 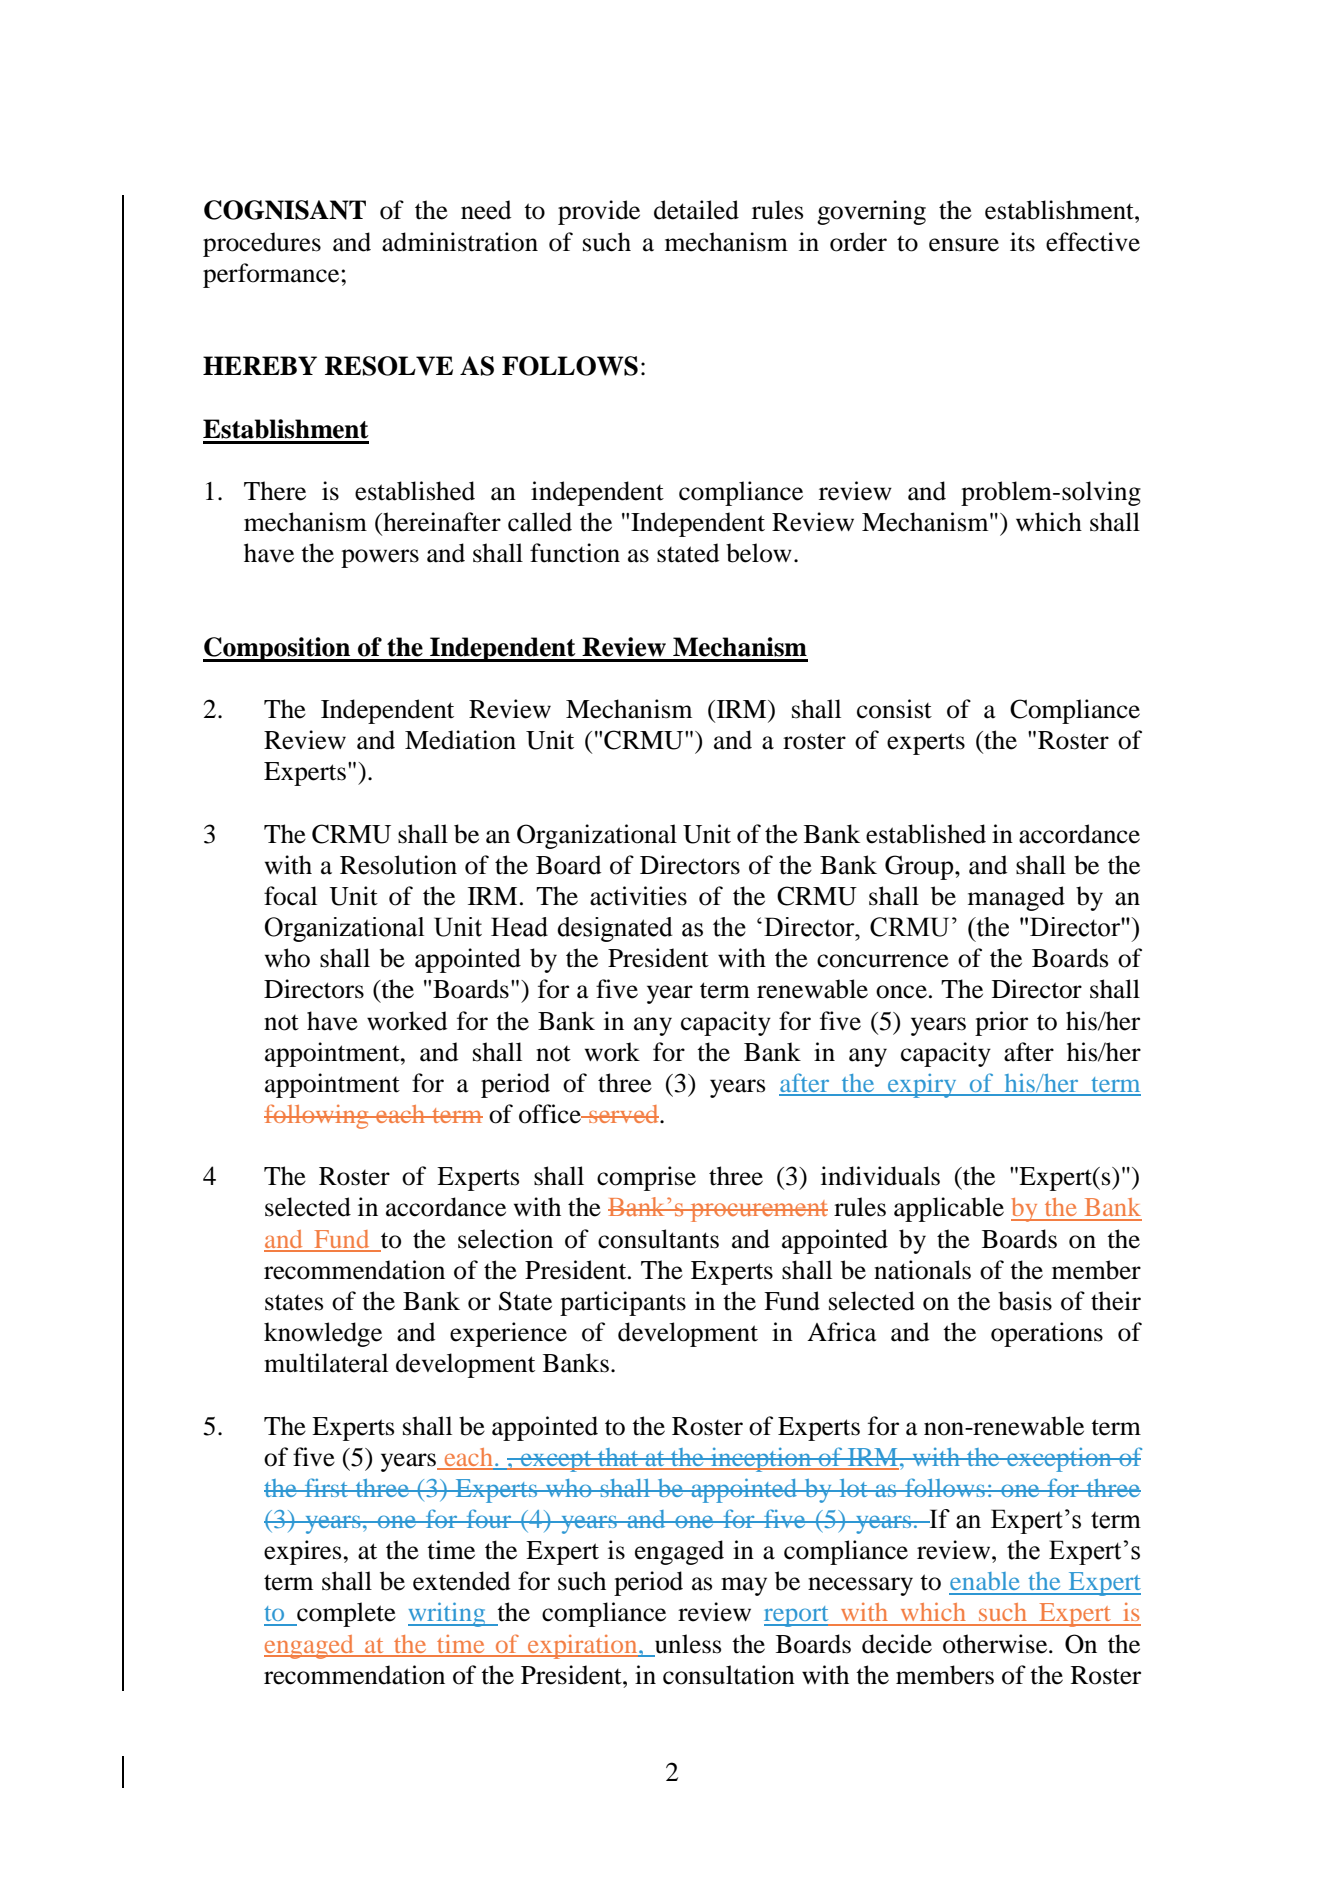 I want to click on complete, so click(x=345, y=1614).
